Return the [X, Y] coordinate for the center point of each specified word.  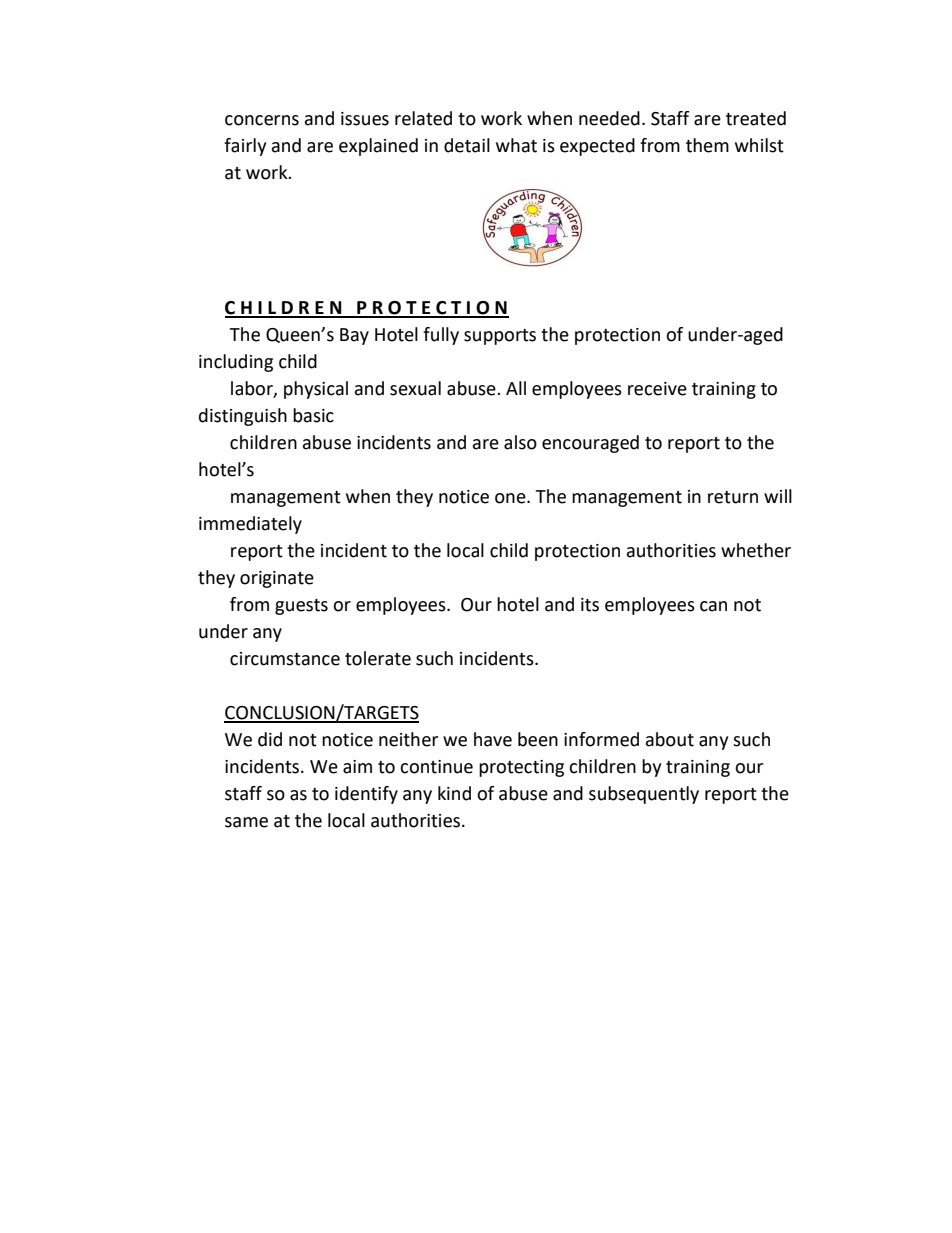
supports [500, 337]
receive [657, 389]
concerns [262, 120]
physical [316, 390]
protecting [521, 768]
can [713, 606]
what [516, 145]
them [707, 145]
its [590, 605]
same [246, 822]
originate [277, 579]
